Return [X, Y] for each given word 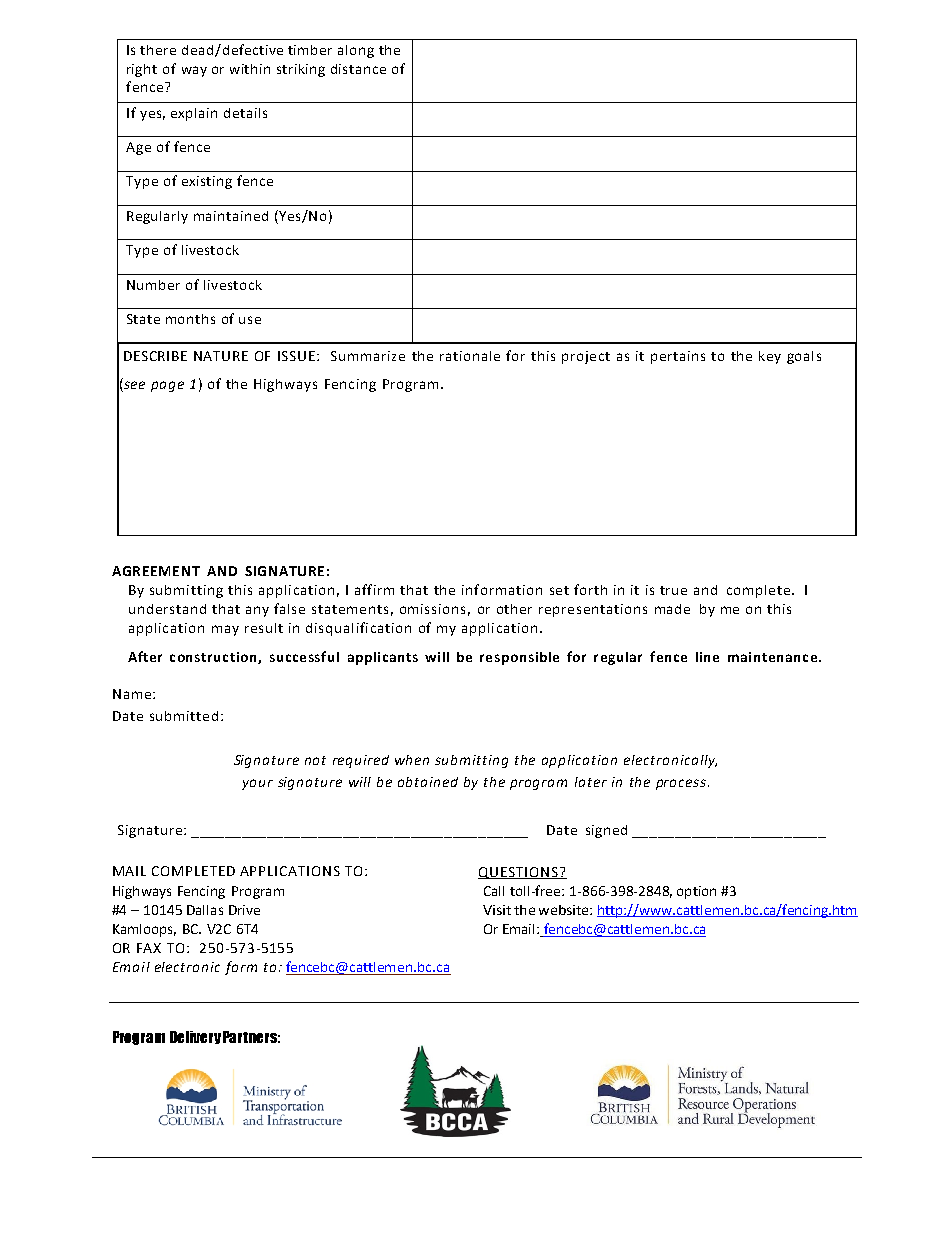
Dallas [205, 910]
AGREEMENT [156, 571]
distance [358, 69]
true [673, 590]
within [250, 69]
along [356, 51]
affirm [374, 589]
